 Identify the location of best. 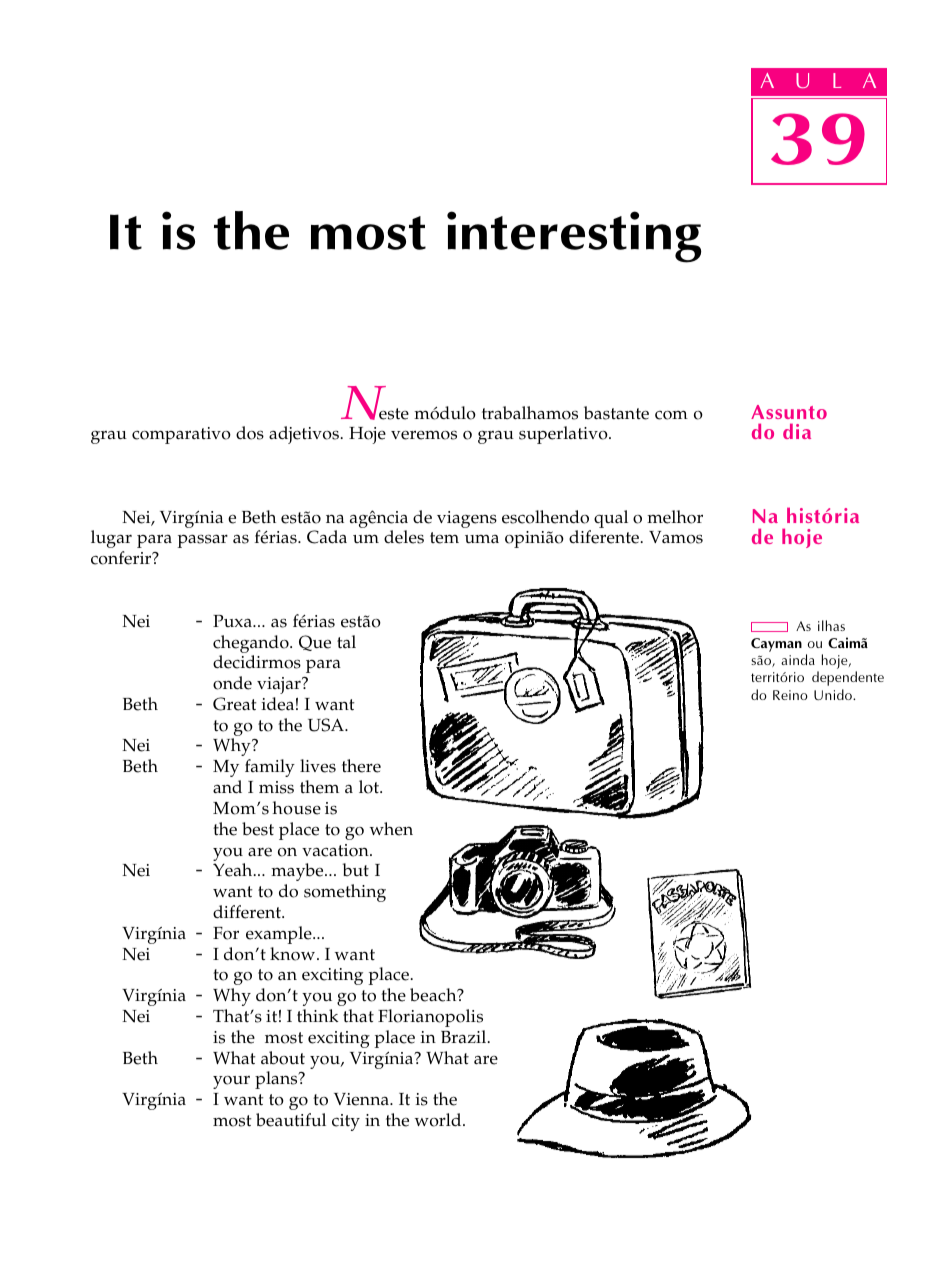
(258, 829).
